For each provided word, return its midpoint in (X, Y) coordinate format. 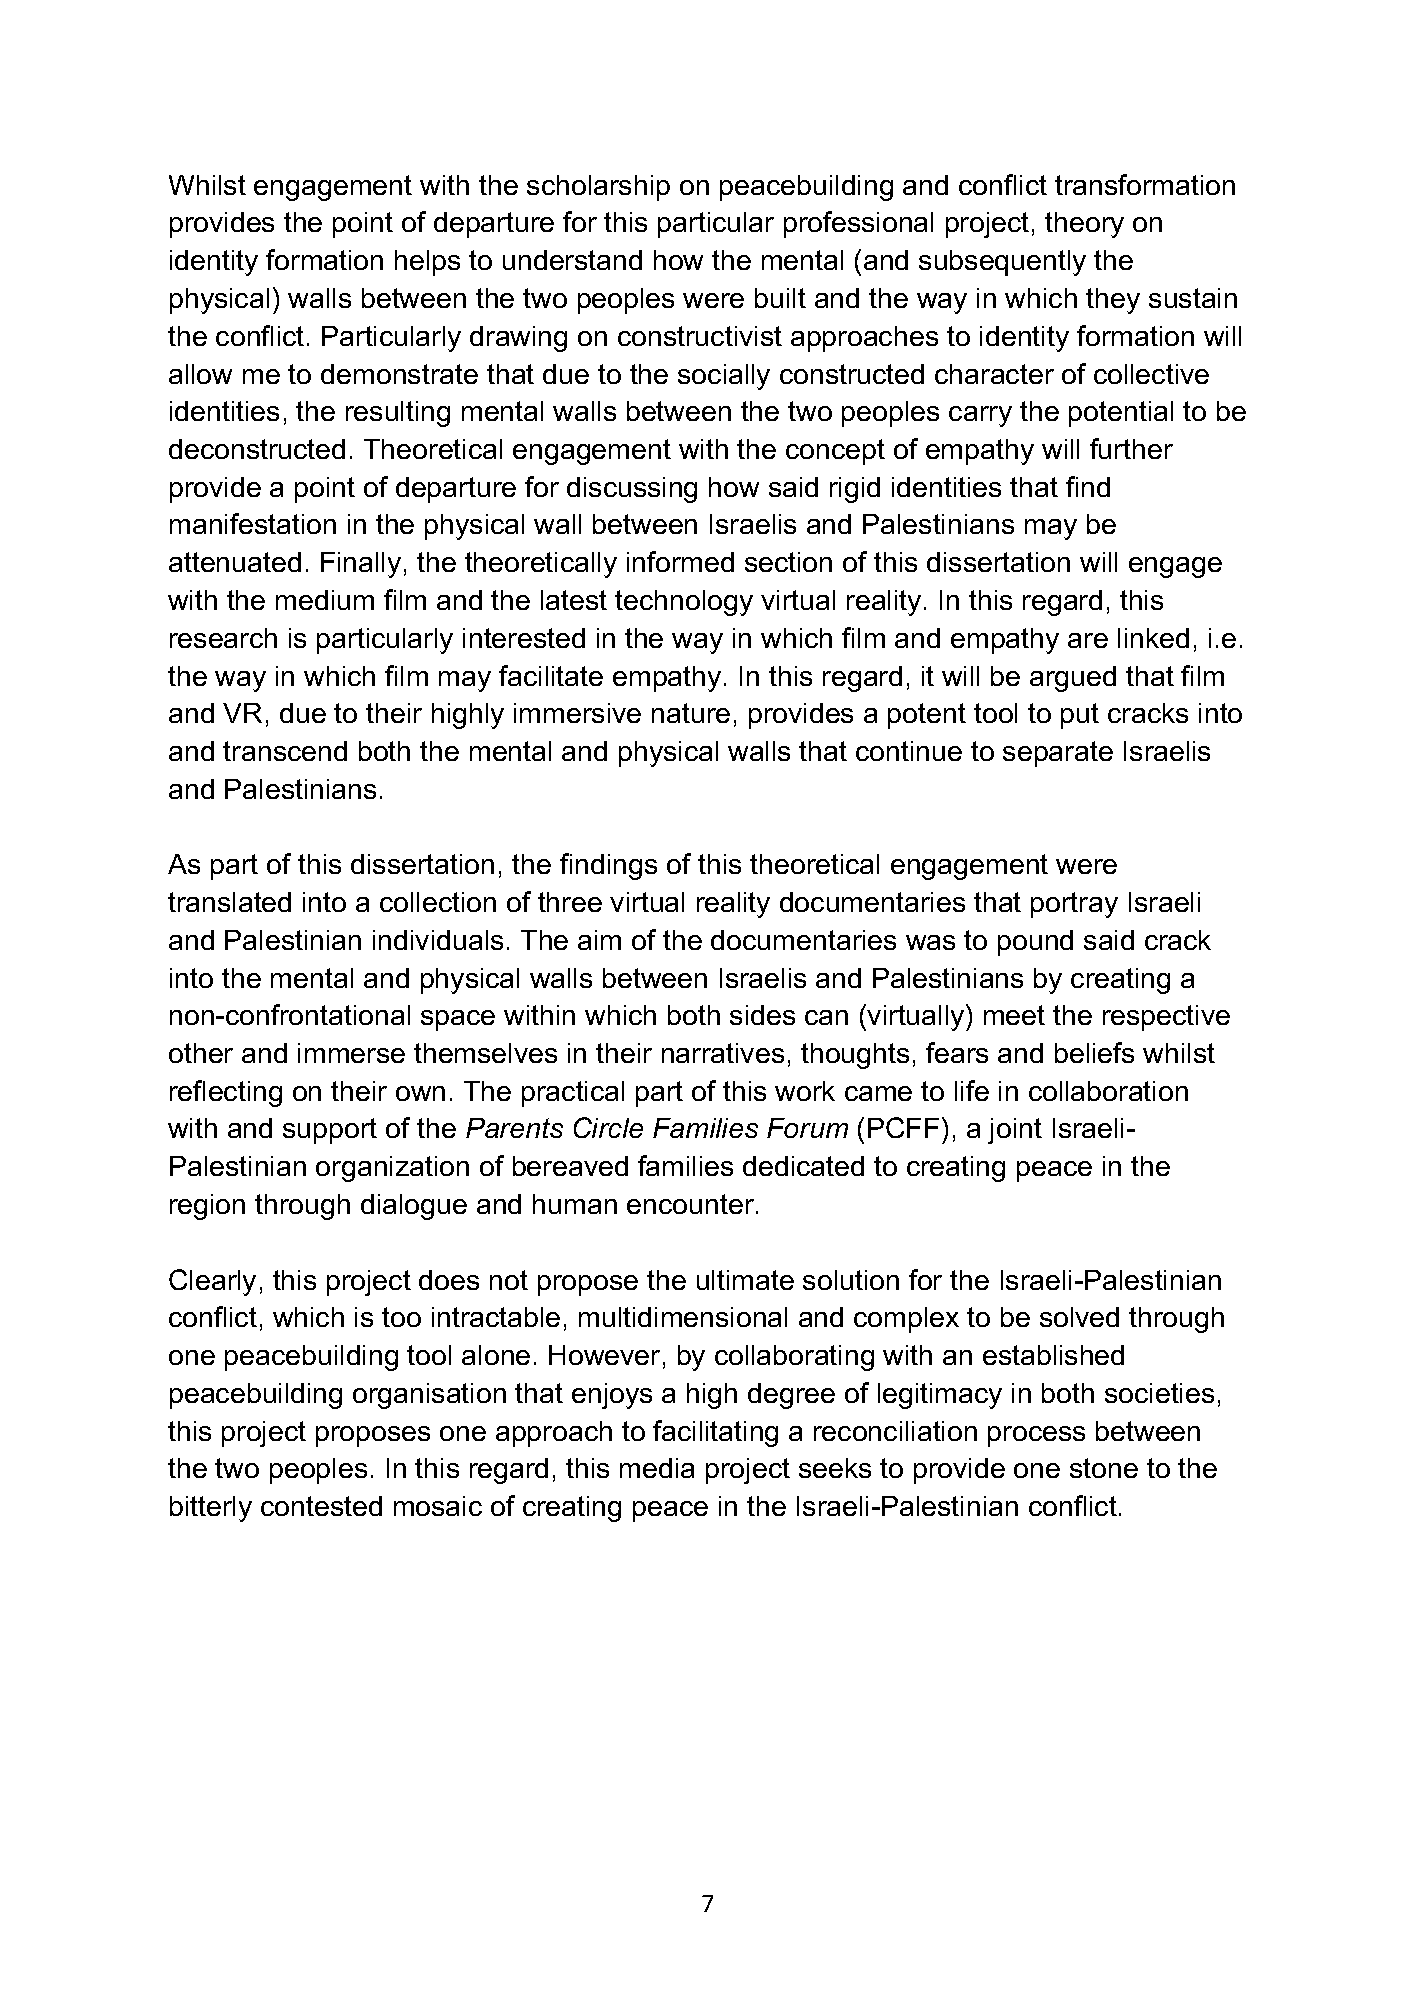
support (330, 1131)
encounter (692, 1204)
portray (1074, 905)
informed (680, 561)
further (1131, 448)
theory (1084, 225)
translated (229, 902)
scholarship (598, 188)
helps (427, 263)
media (657, 1468)
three (570, 902)
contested (321, 1506)
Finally (361, 565)
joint (1015, 1131)
